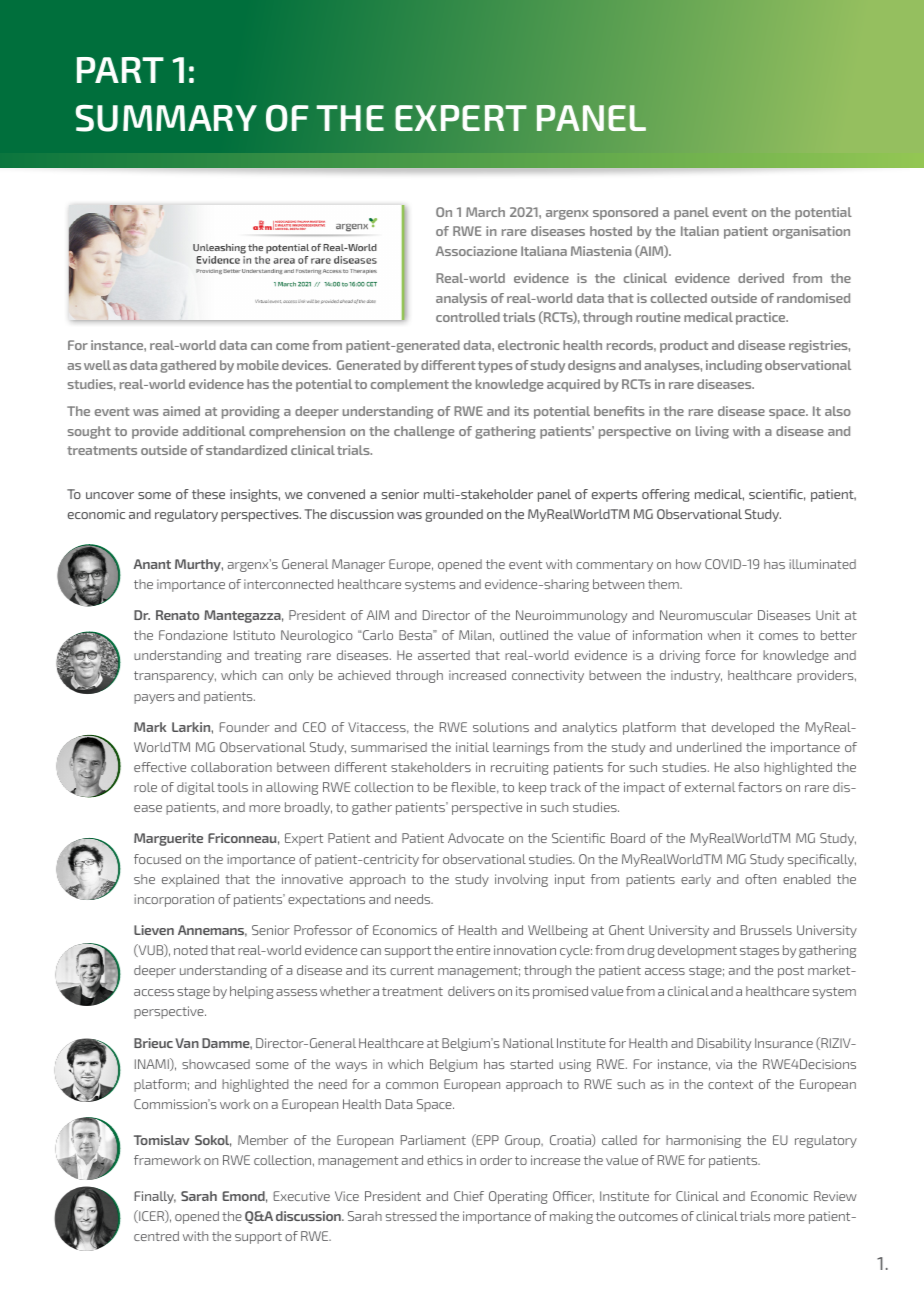 Image resolution: width=924 pixels, height=1308 pixels. I want to click on organisation, so click(811, 232).
